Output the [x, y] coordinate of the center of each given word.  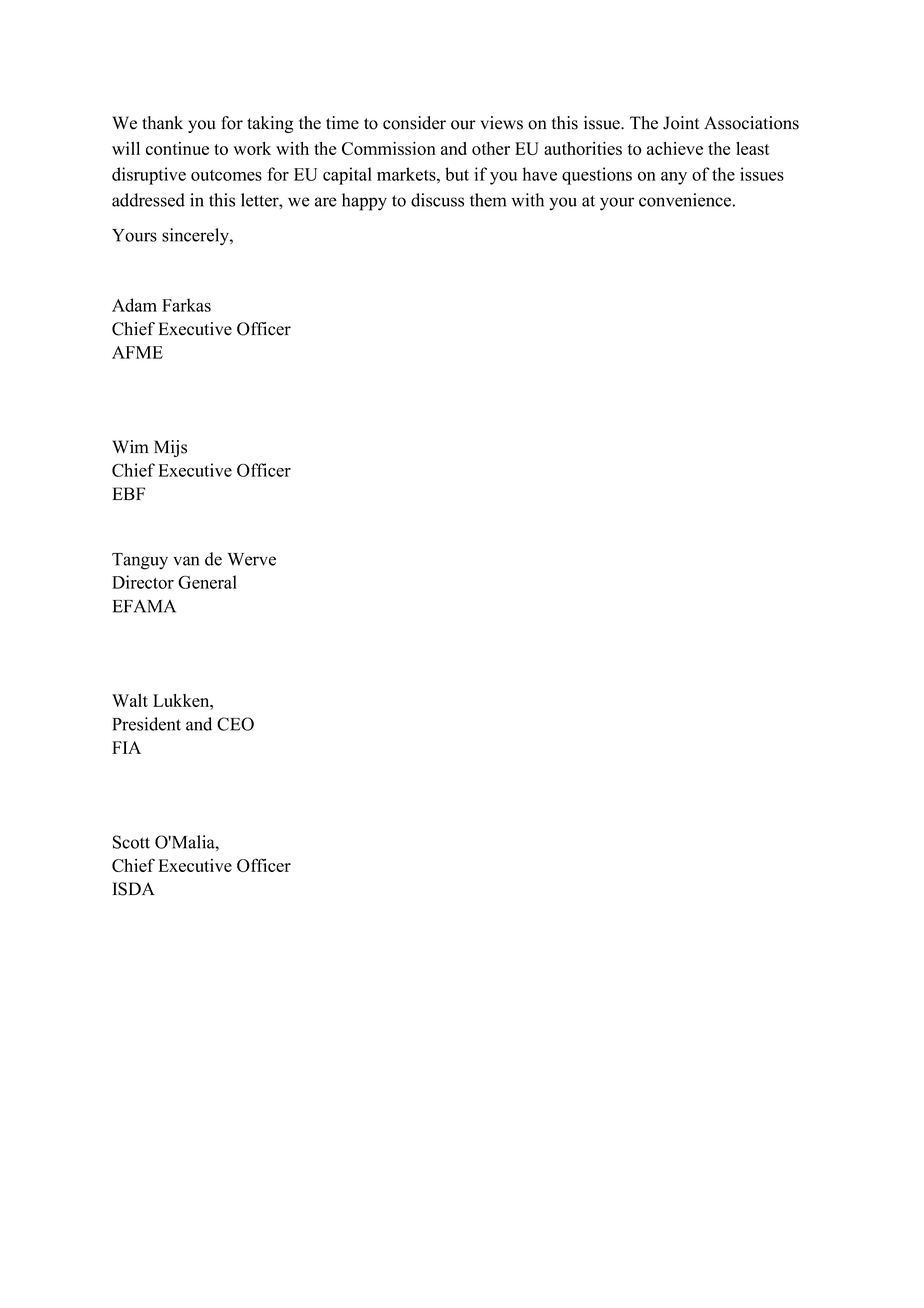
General [207, 582]
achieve [675, 148]
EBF [129, 493]
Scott [131, 842]
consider [414, 123]
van [186, 561]
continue [177, 148]
